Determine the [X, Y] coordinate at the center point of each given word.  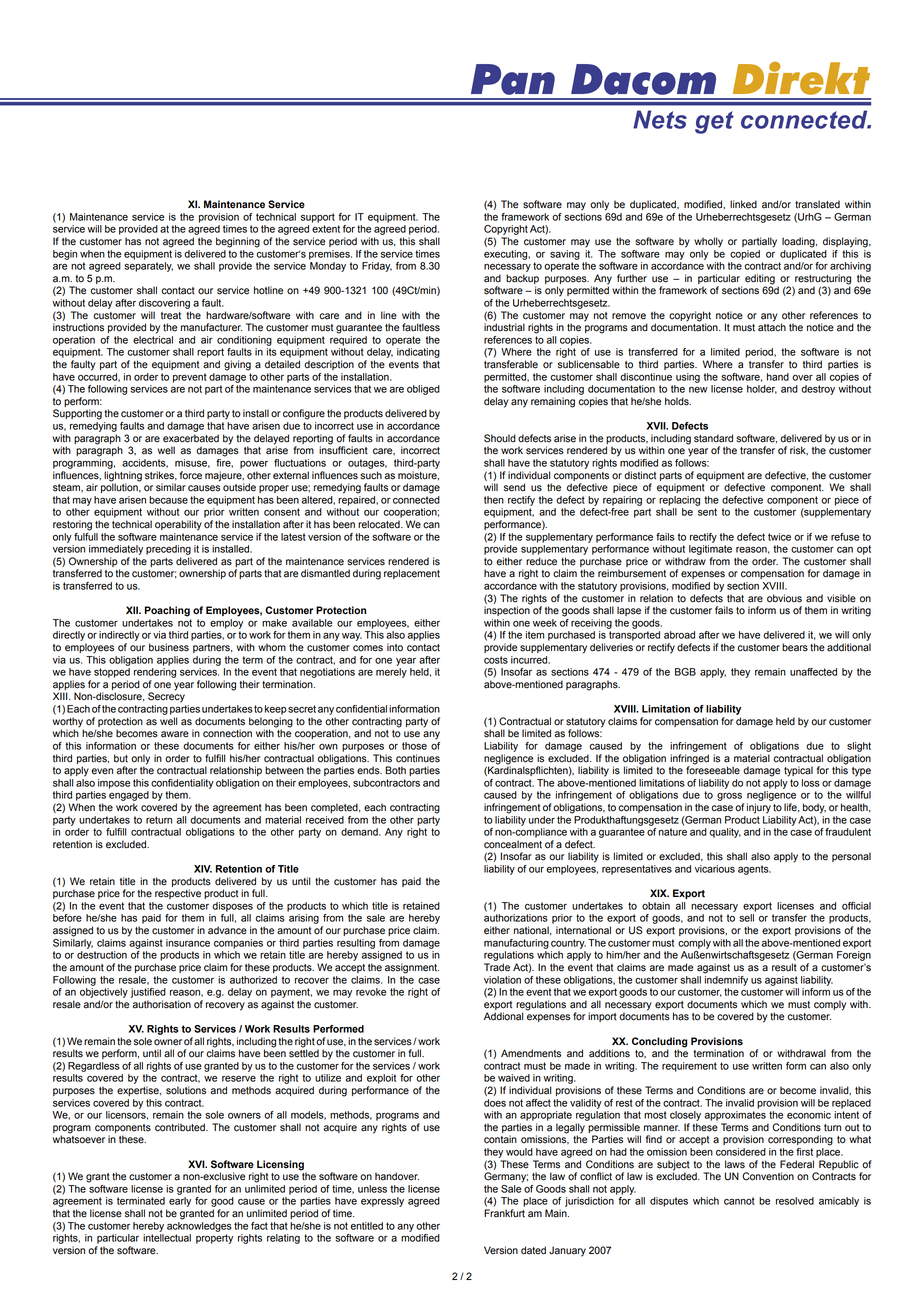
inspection [507, 610]
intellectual [167, 1238]
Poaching [167, 611]
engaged [129, 796]
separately [148, 267]
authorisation [161, 1004]
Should [500, 438]
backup [522, 279]
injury [759, 808]
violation [502, 980]
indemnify [726, 979]
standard [713, 438]
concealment [513, 844]
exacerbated [191, 438]
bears [795, 647]
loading [799, 242]
